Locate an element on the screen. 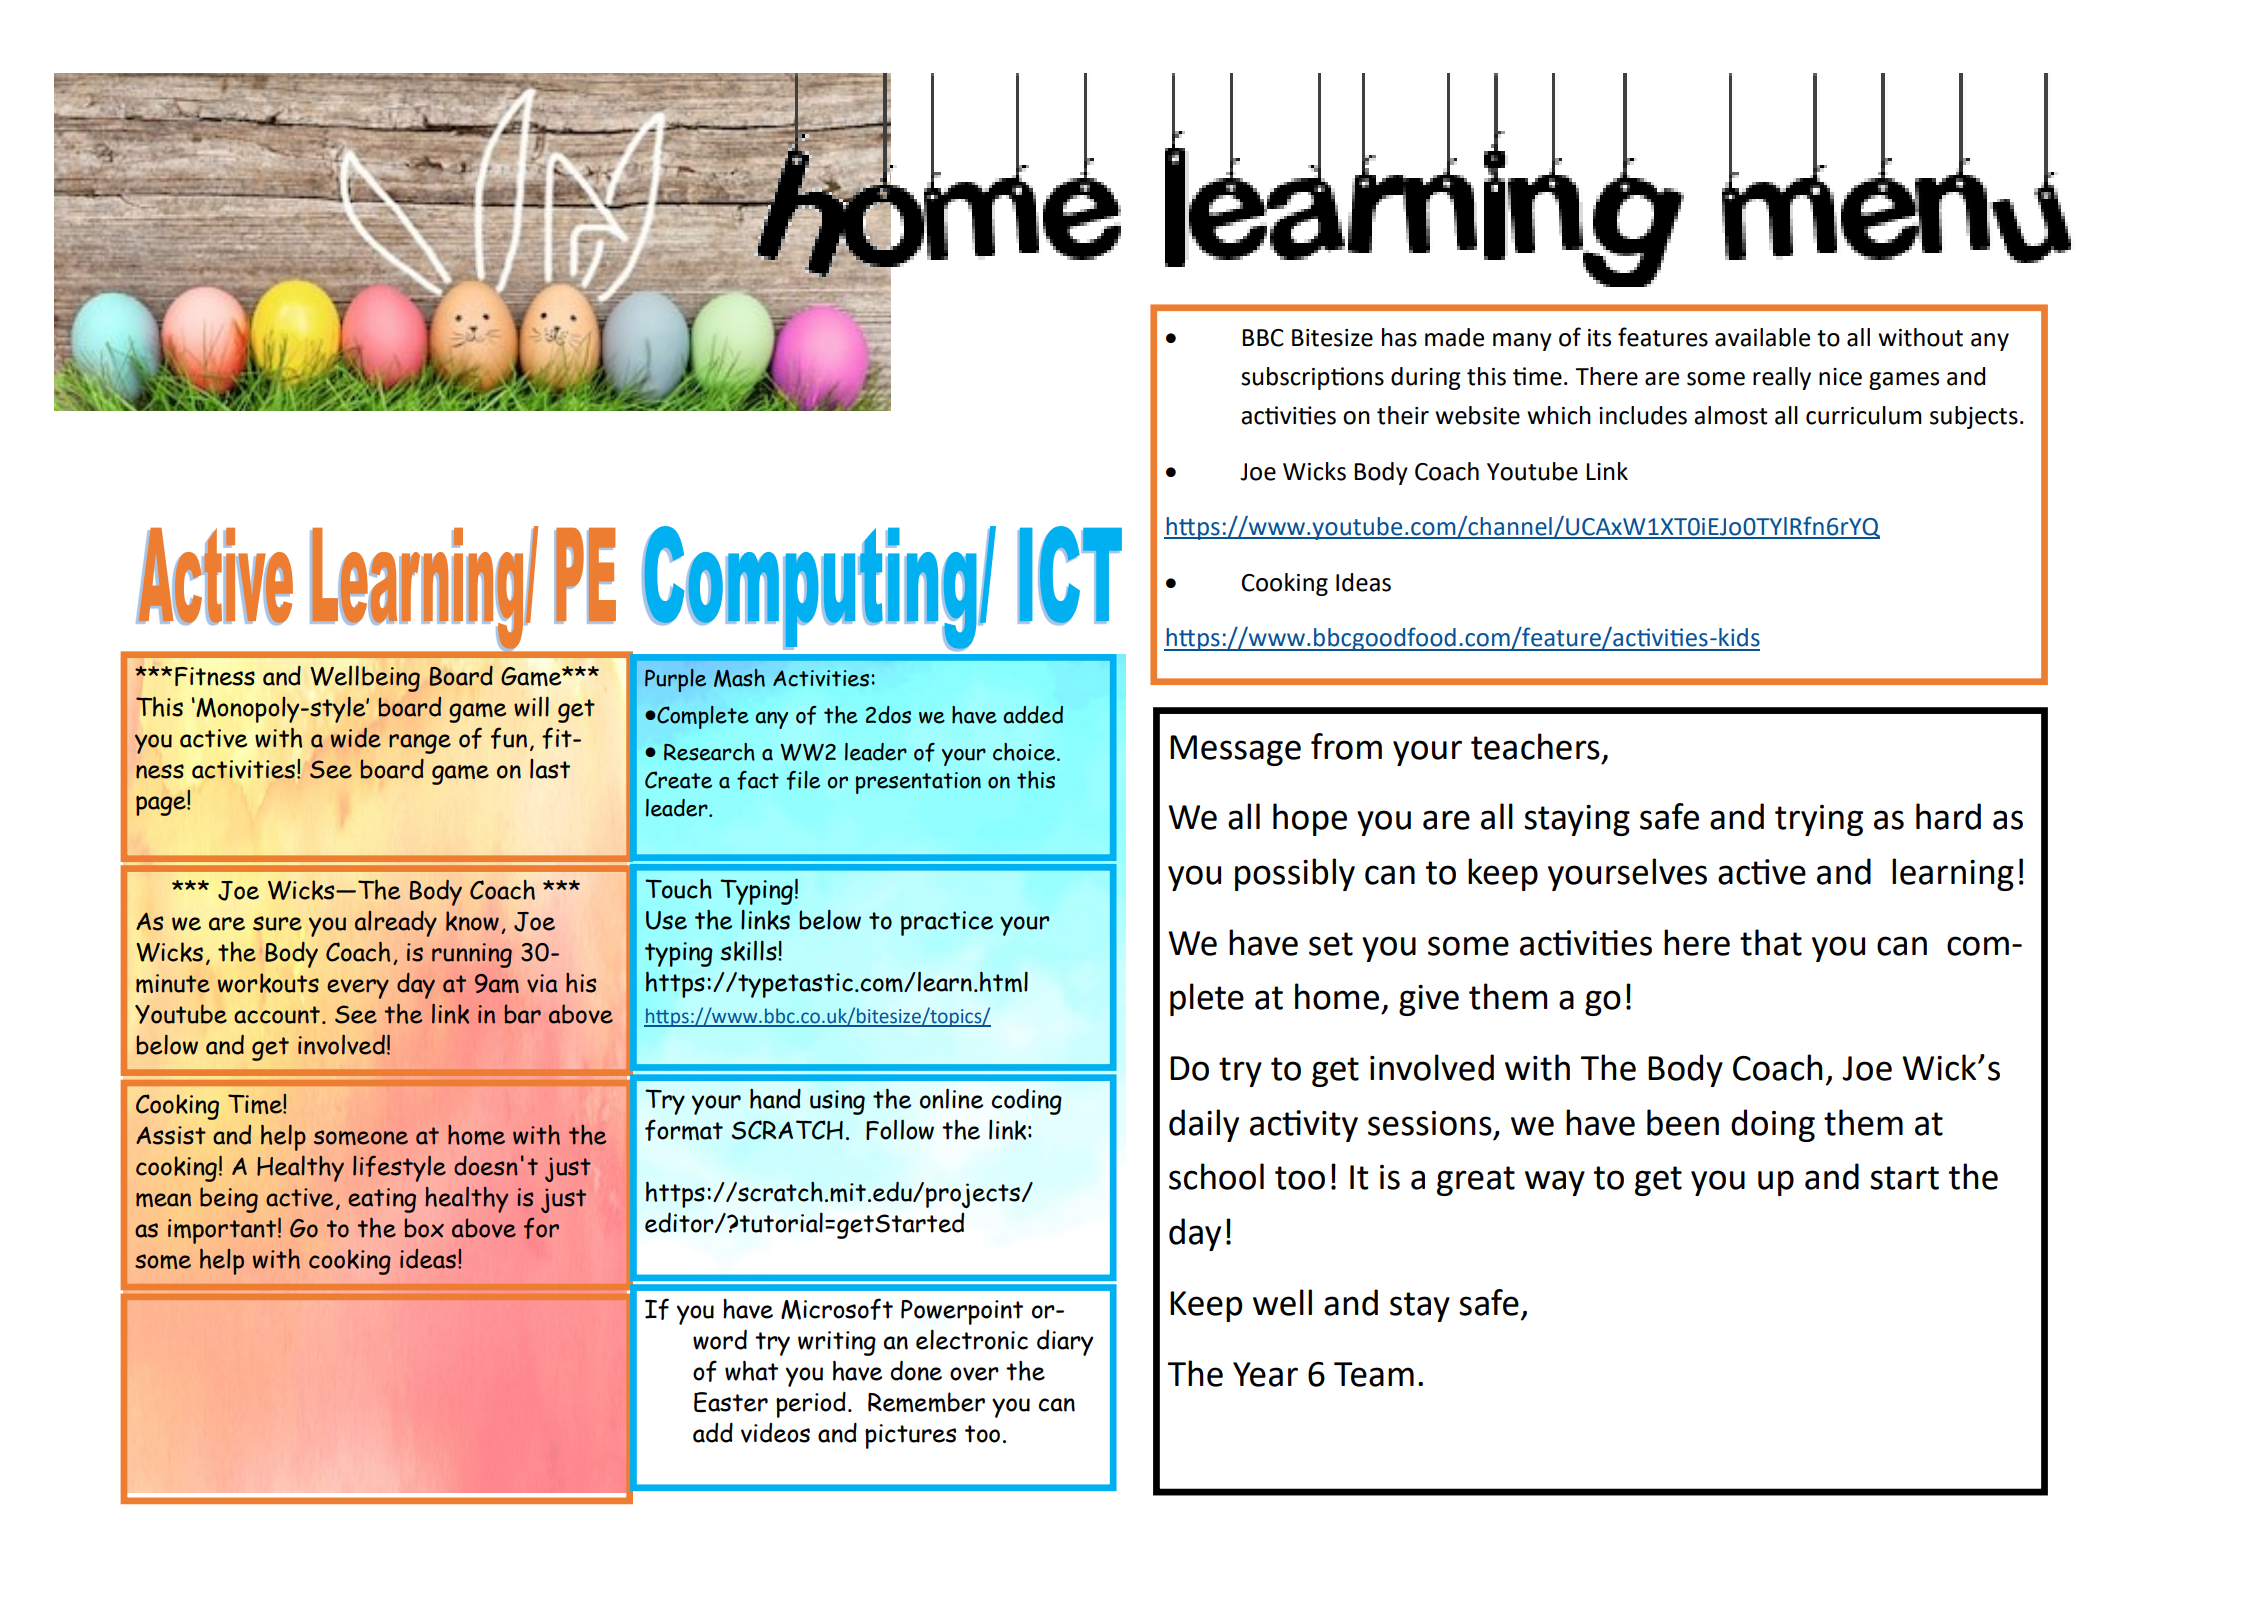  Team is located at coordinates (1374, 1374).
